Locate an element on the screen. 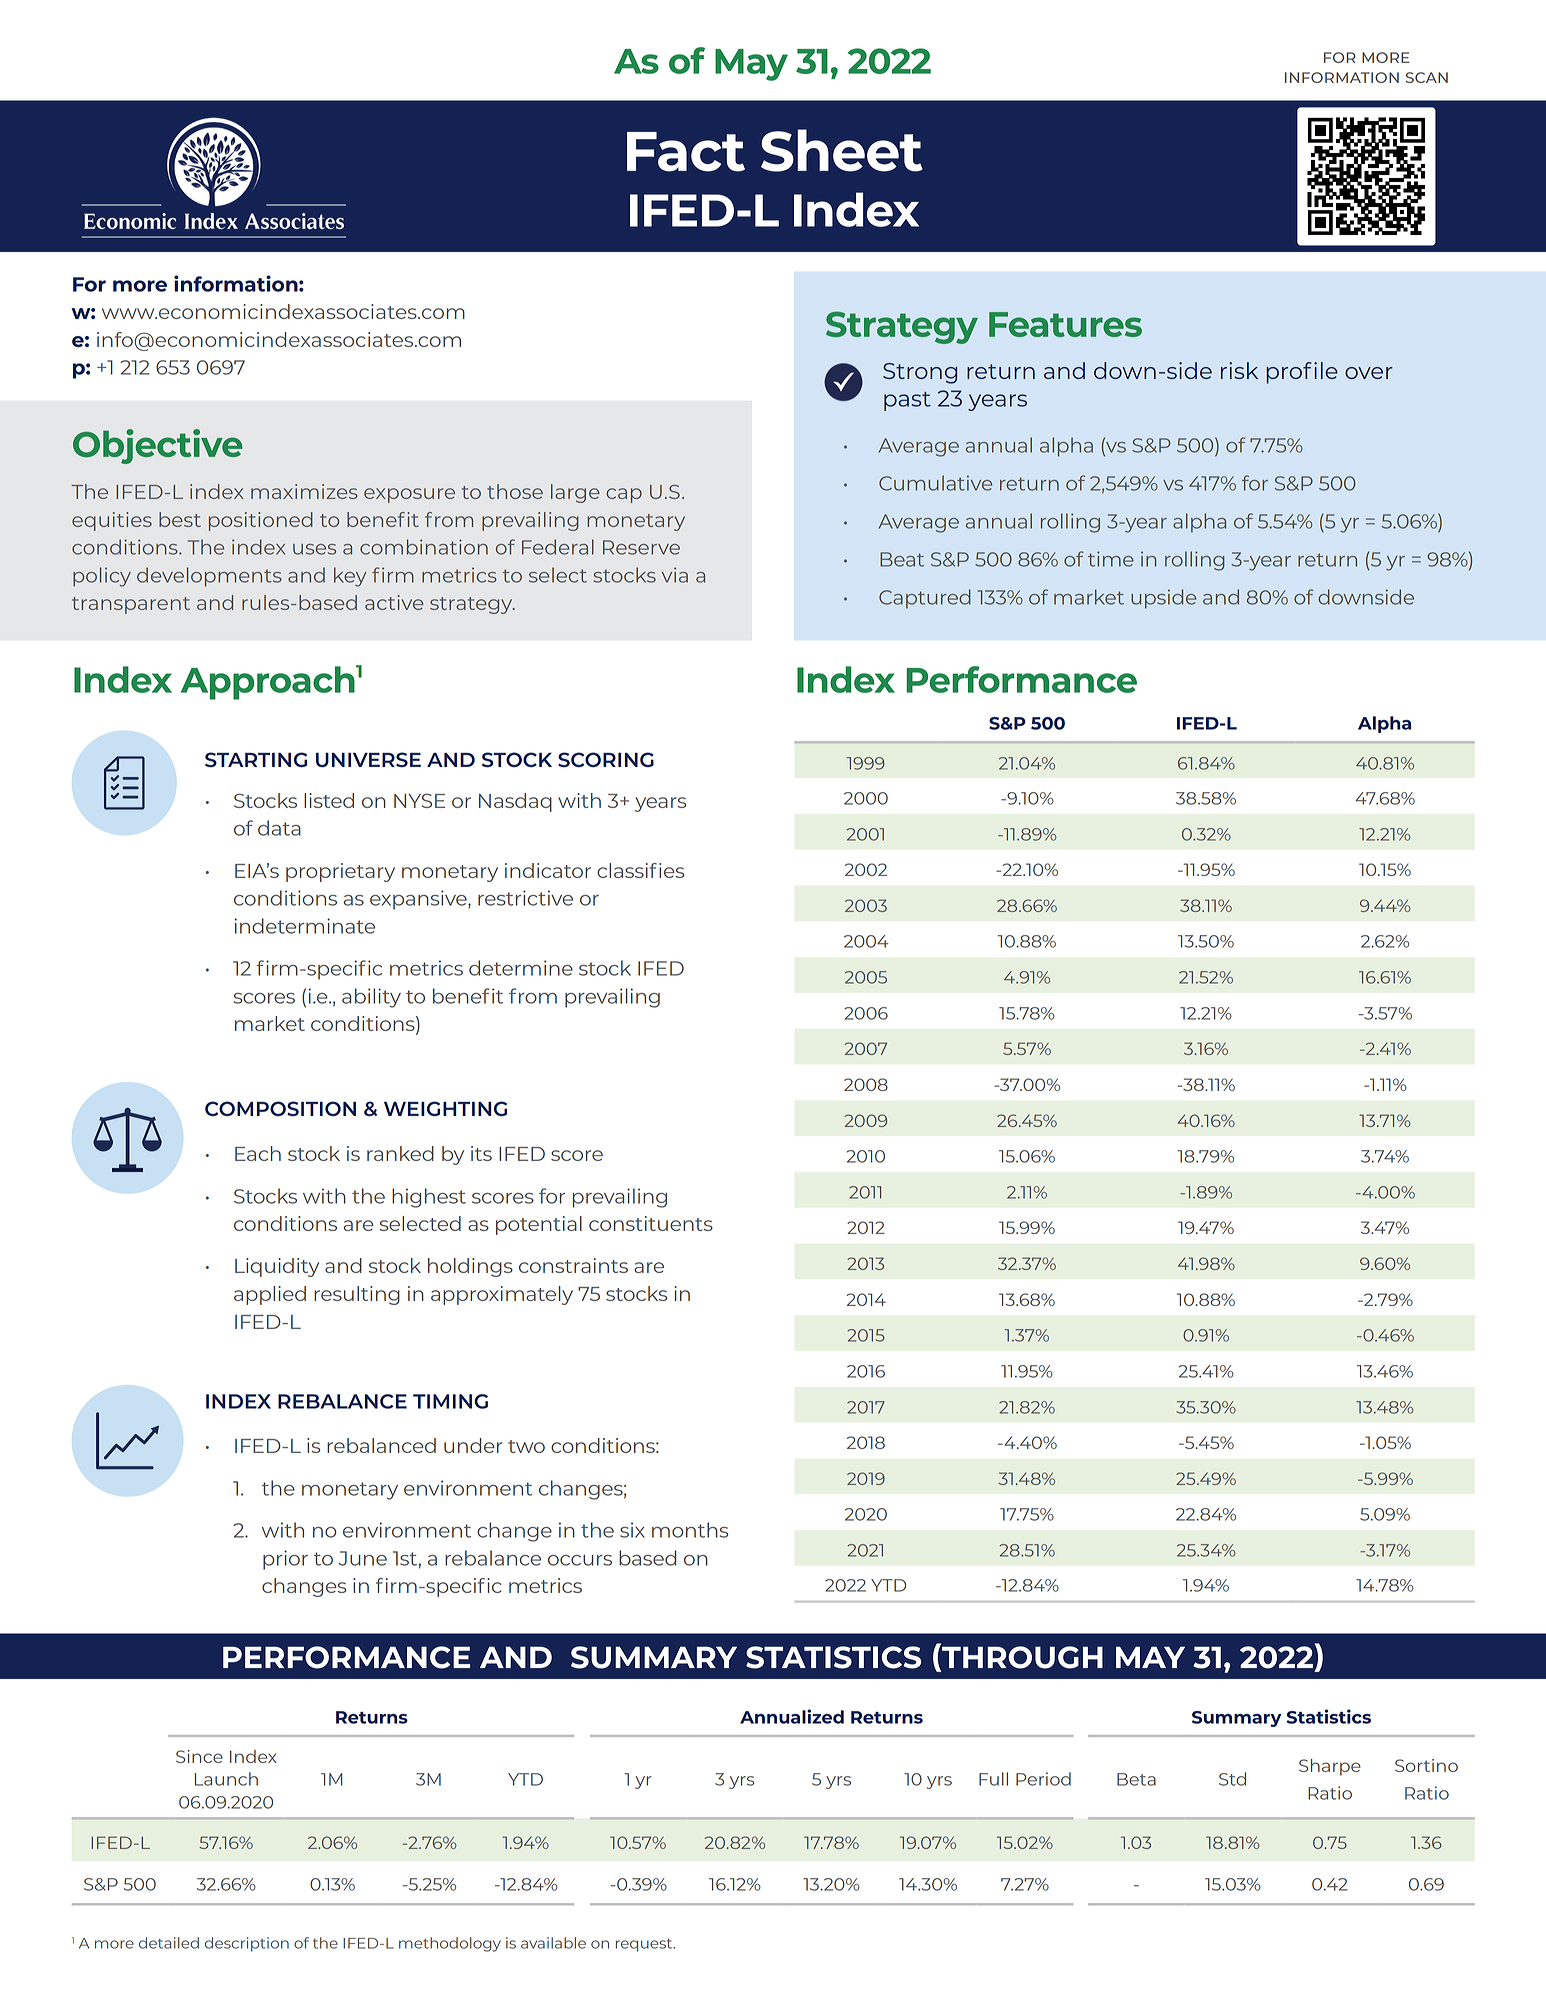  Sheet is located at coordinates (842, 150).
